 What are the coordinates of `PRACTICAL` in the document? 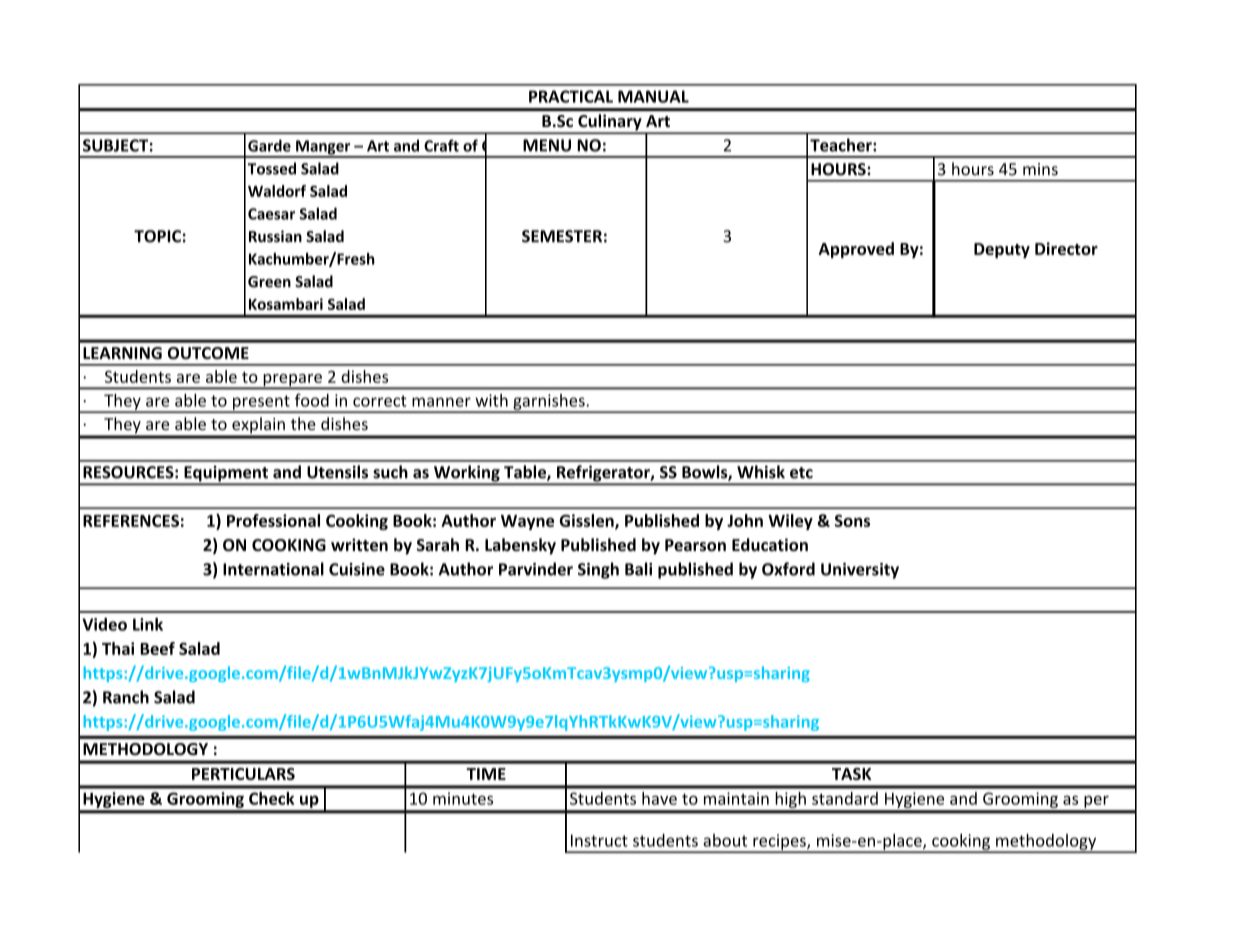 It's located at (571, 96).
